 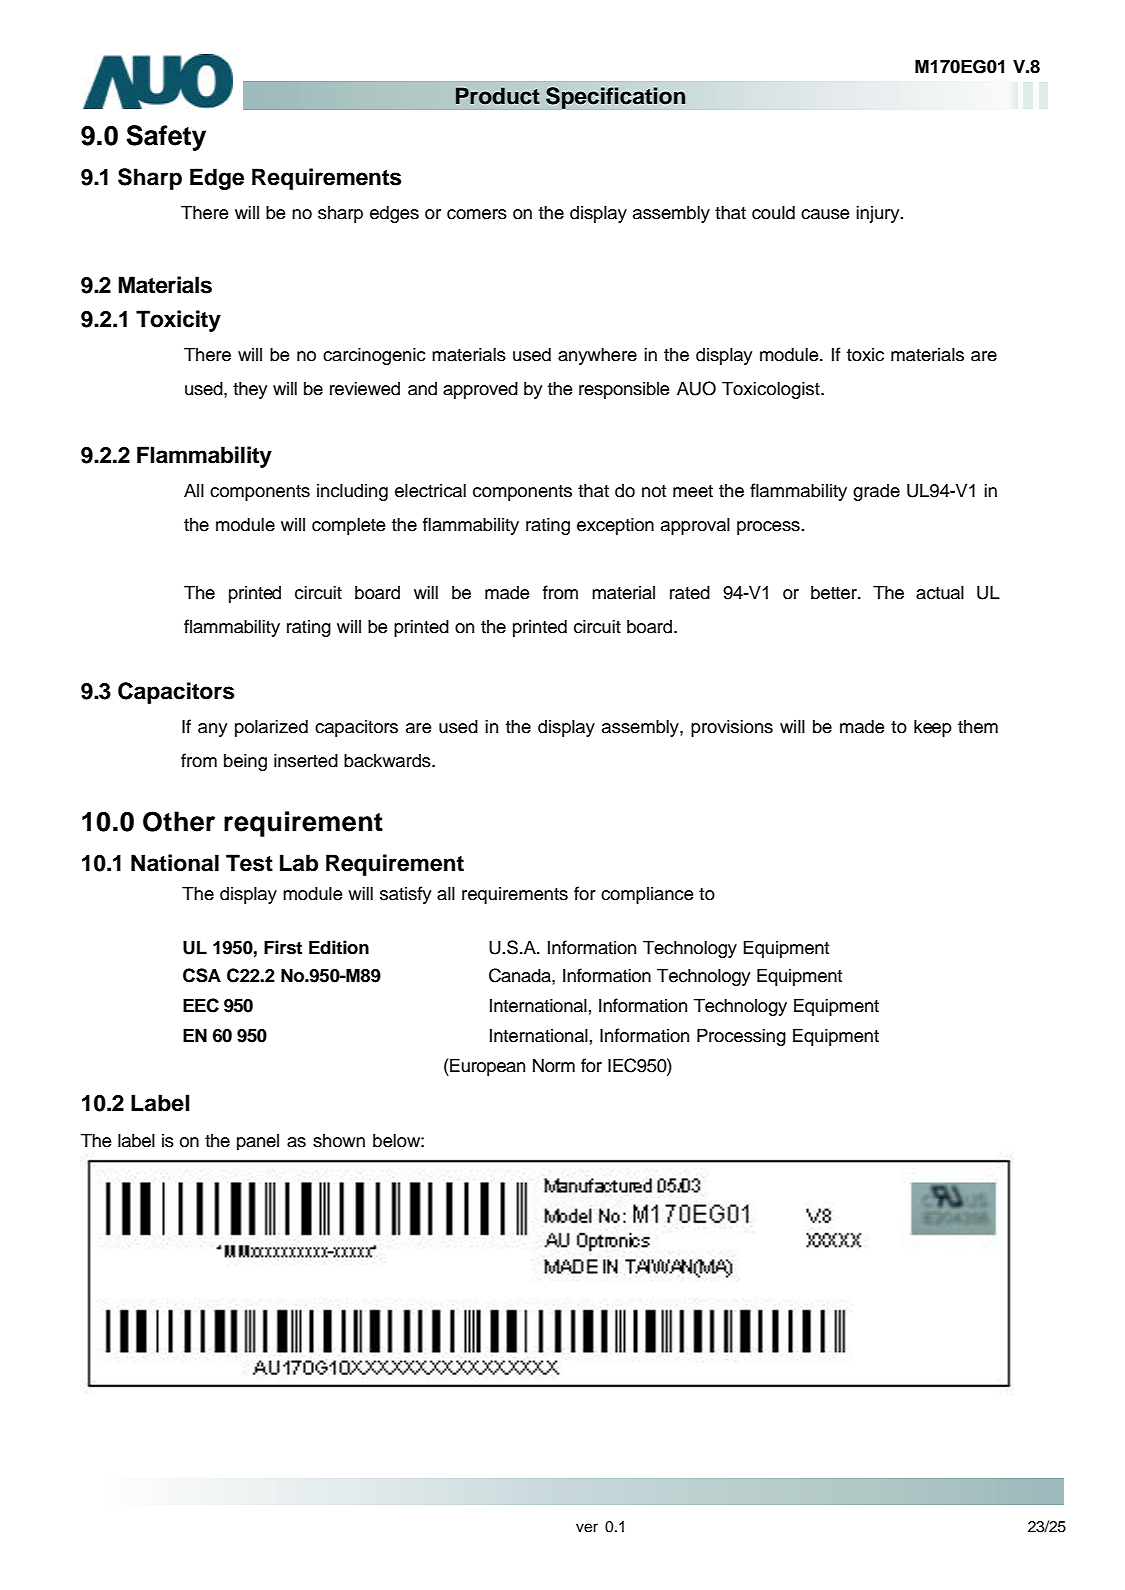 What do you see at coordinates (166, 138) in the screenshot?
I see `Safety` at bounding box center [166, 138].
